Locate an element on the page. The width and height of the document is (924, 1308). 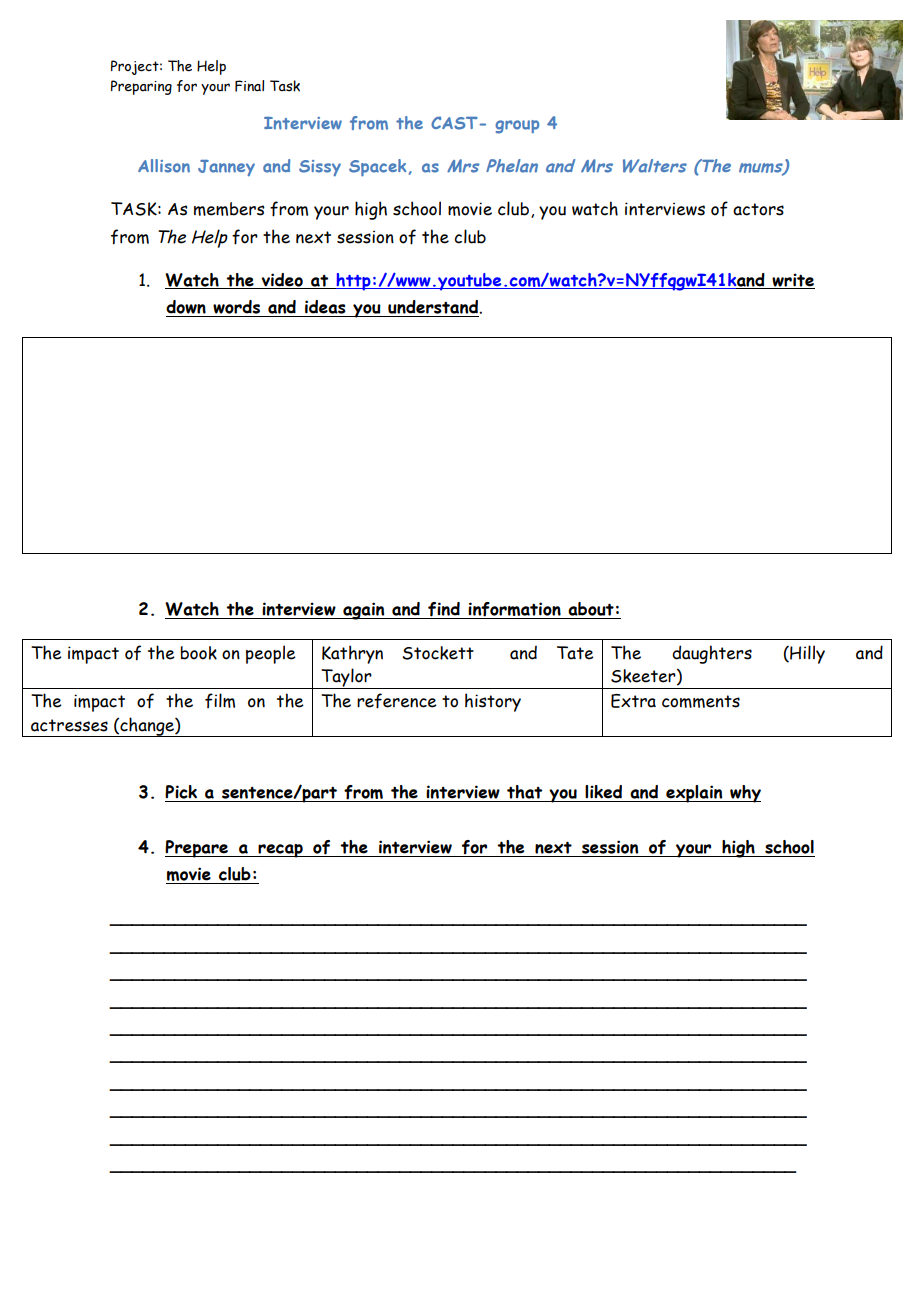
down is located at coordinates (186, 307).
